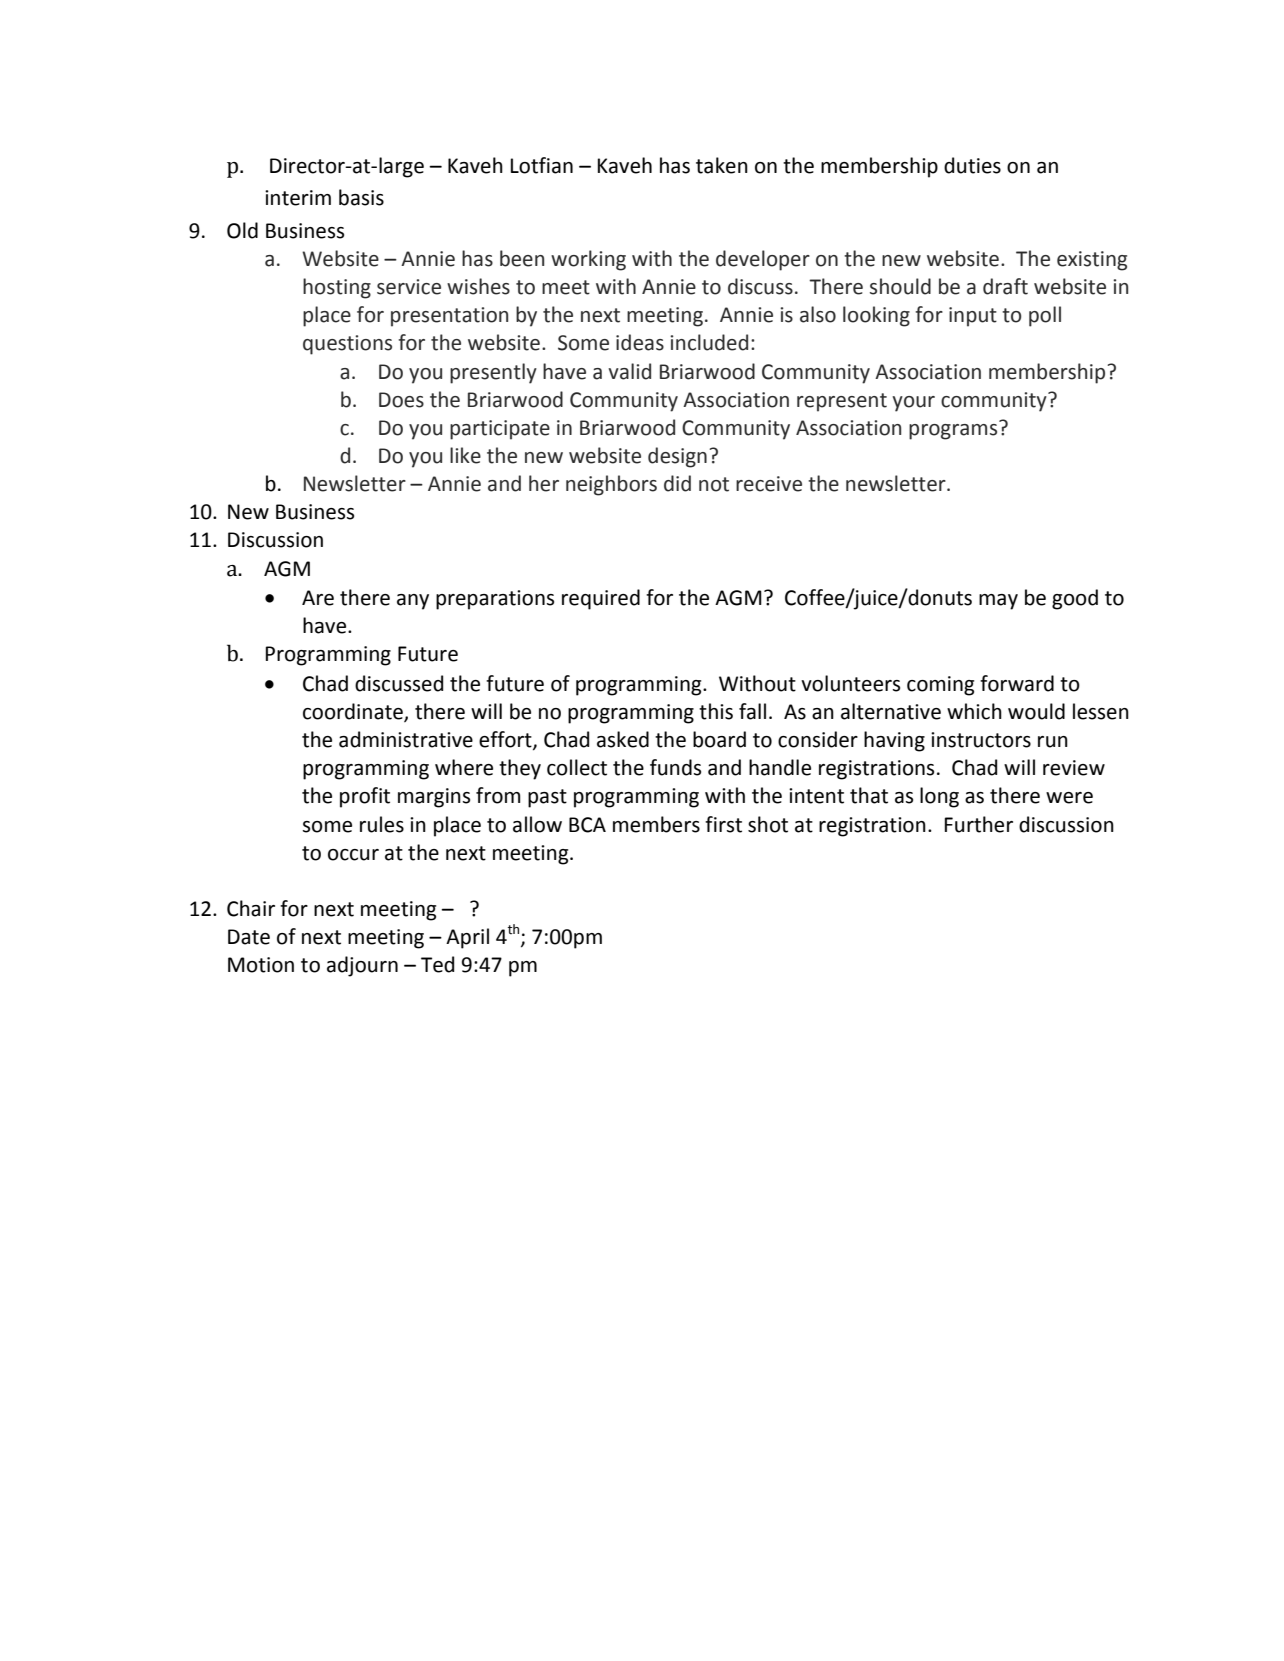  Describe the element at coordinates (972, 165) in the screenshot. I see `duties` at that location.
